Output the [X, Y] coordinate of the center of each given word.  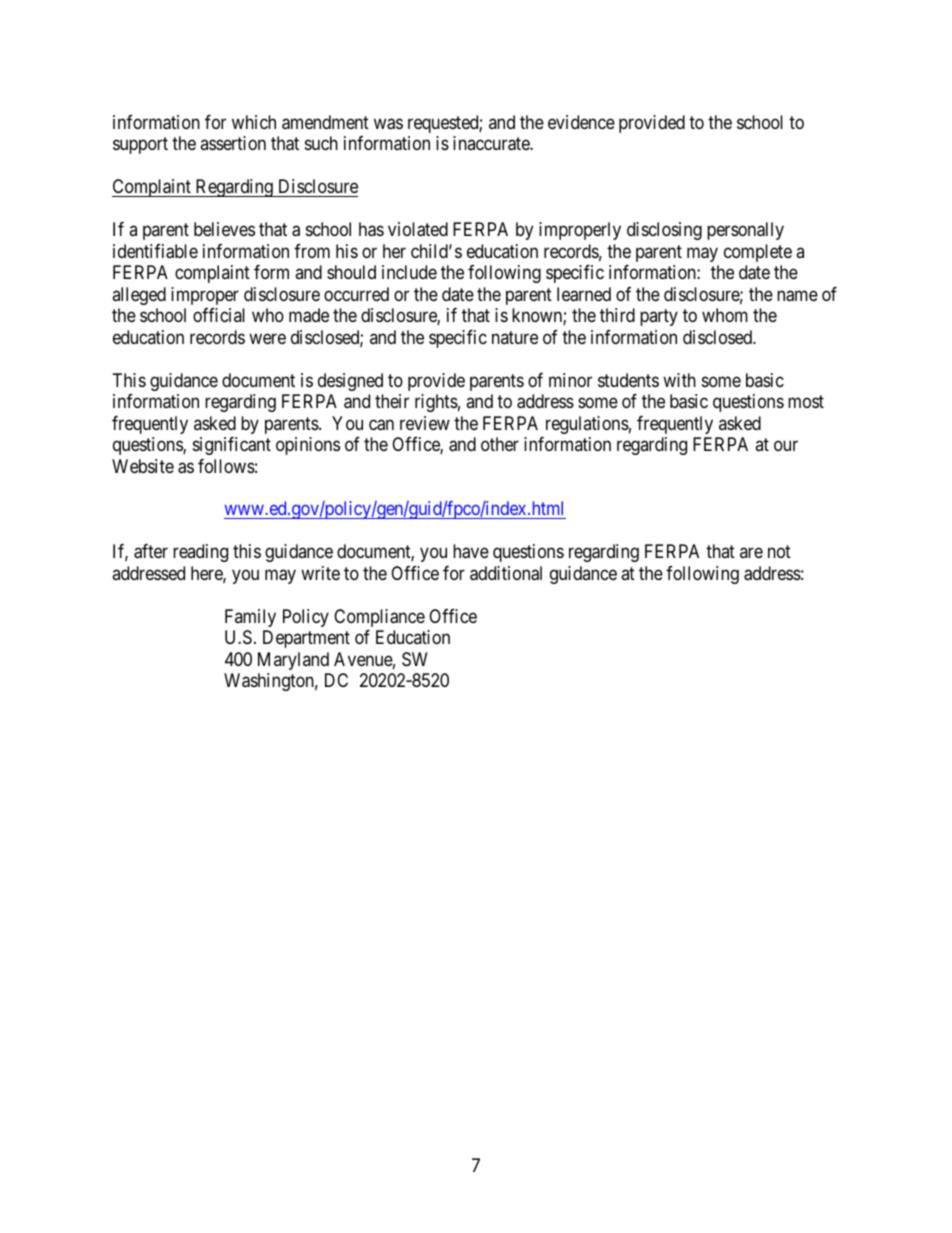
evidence [581, 122]
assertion [233, 143]
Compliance [379, 618]
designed [350, 382]
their [392, 401]
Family [250, 618]
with [679, 380]
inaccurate [492, 143]
